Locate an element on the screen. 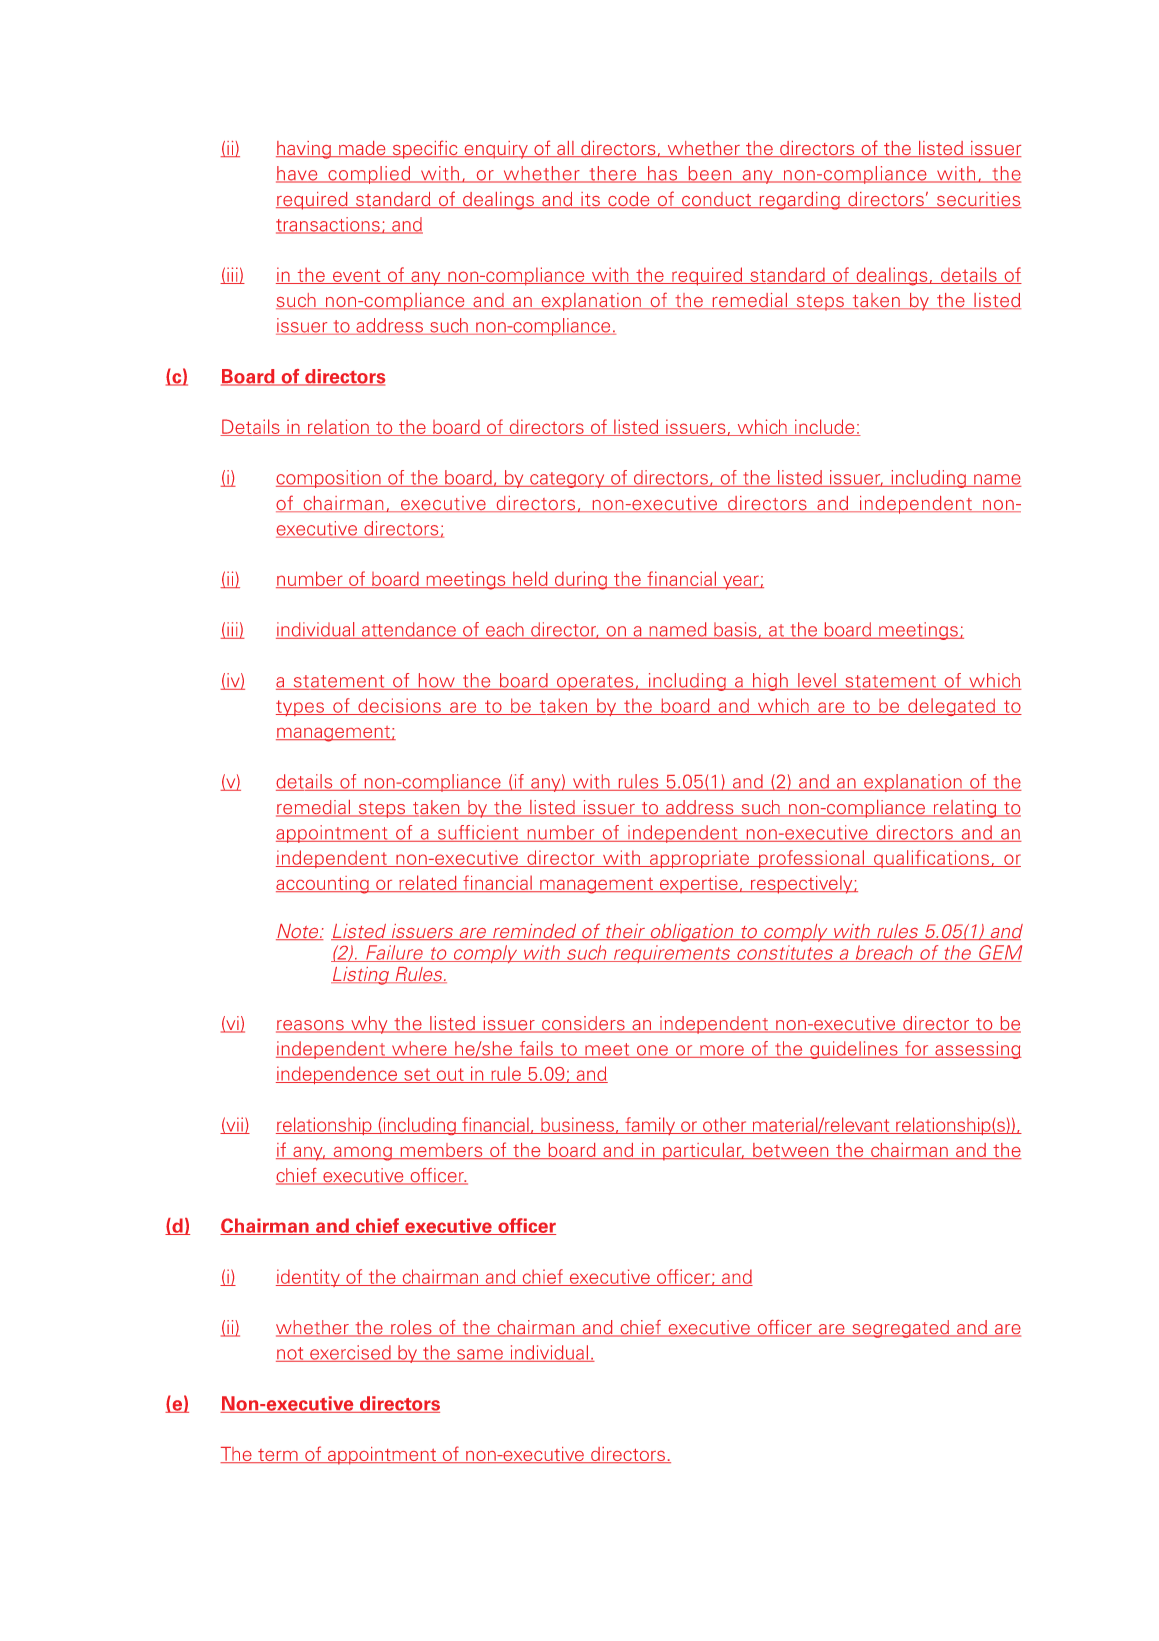 This screenshot has height=1641, width=1159. complied is located at coordinates (369, 175).
